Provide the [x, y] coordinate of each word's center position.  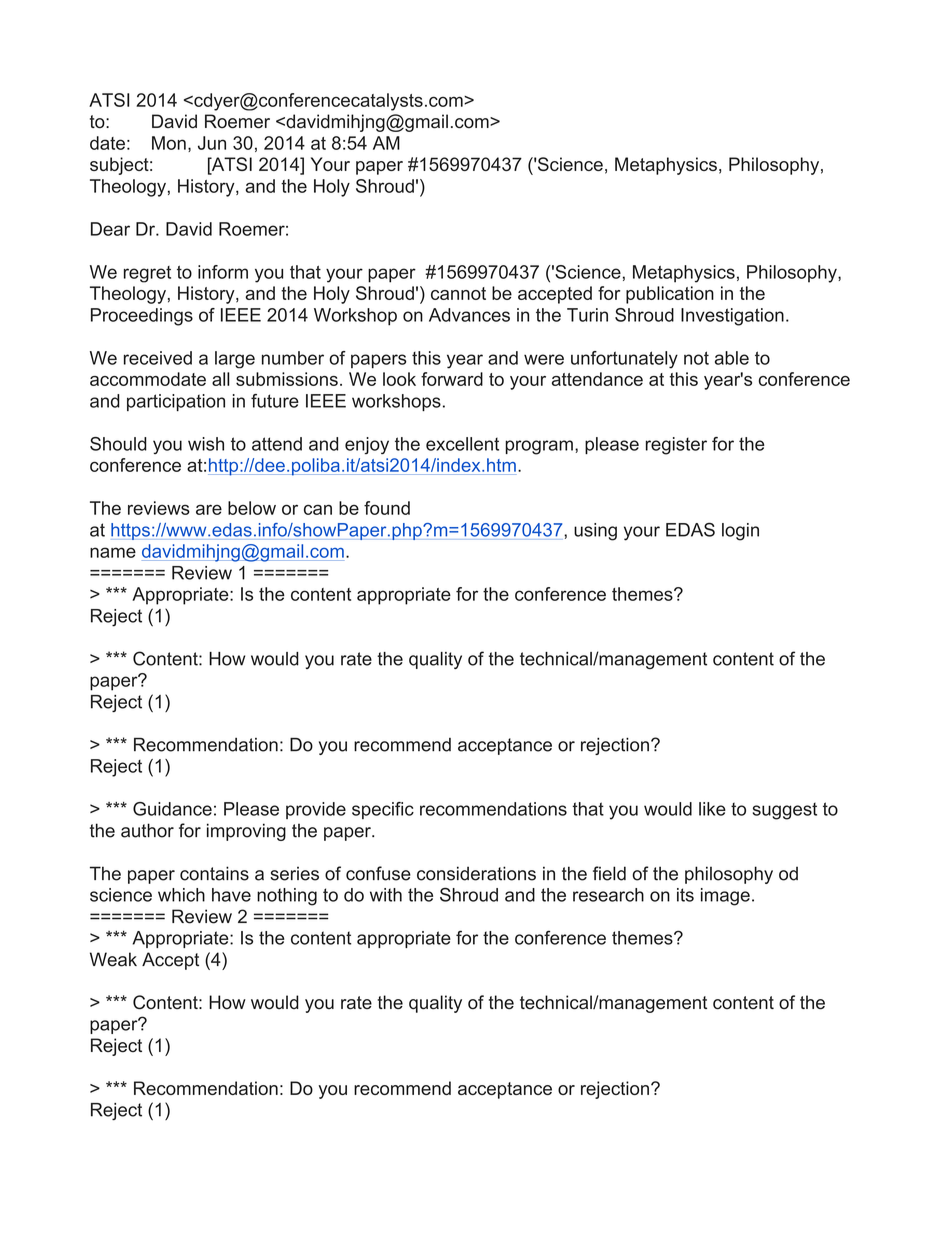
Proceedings [142, 317]
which [181, 895]
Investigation [732, 317]
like [712, 809]
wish [206, 444]
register [676, 446]
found [387, 508]
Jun [212, 143]
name [113, 552]
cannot [458, 293]
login [740, 532]
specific [383, 810]
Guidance [172, 809]
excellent [462, 444]
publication [670, 295]
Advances [469, 315]
